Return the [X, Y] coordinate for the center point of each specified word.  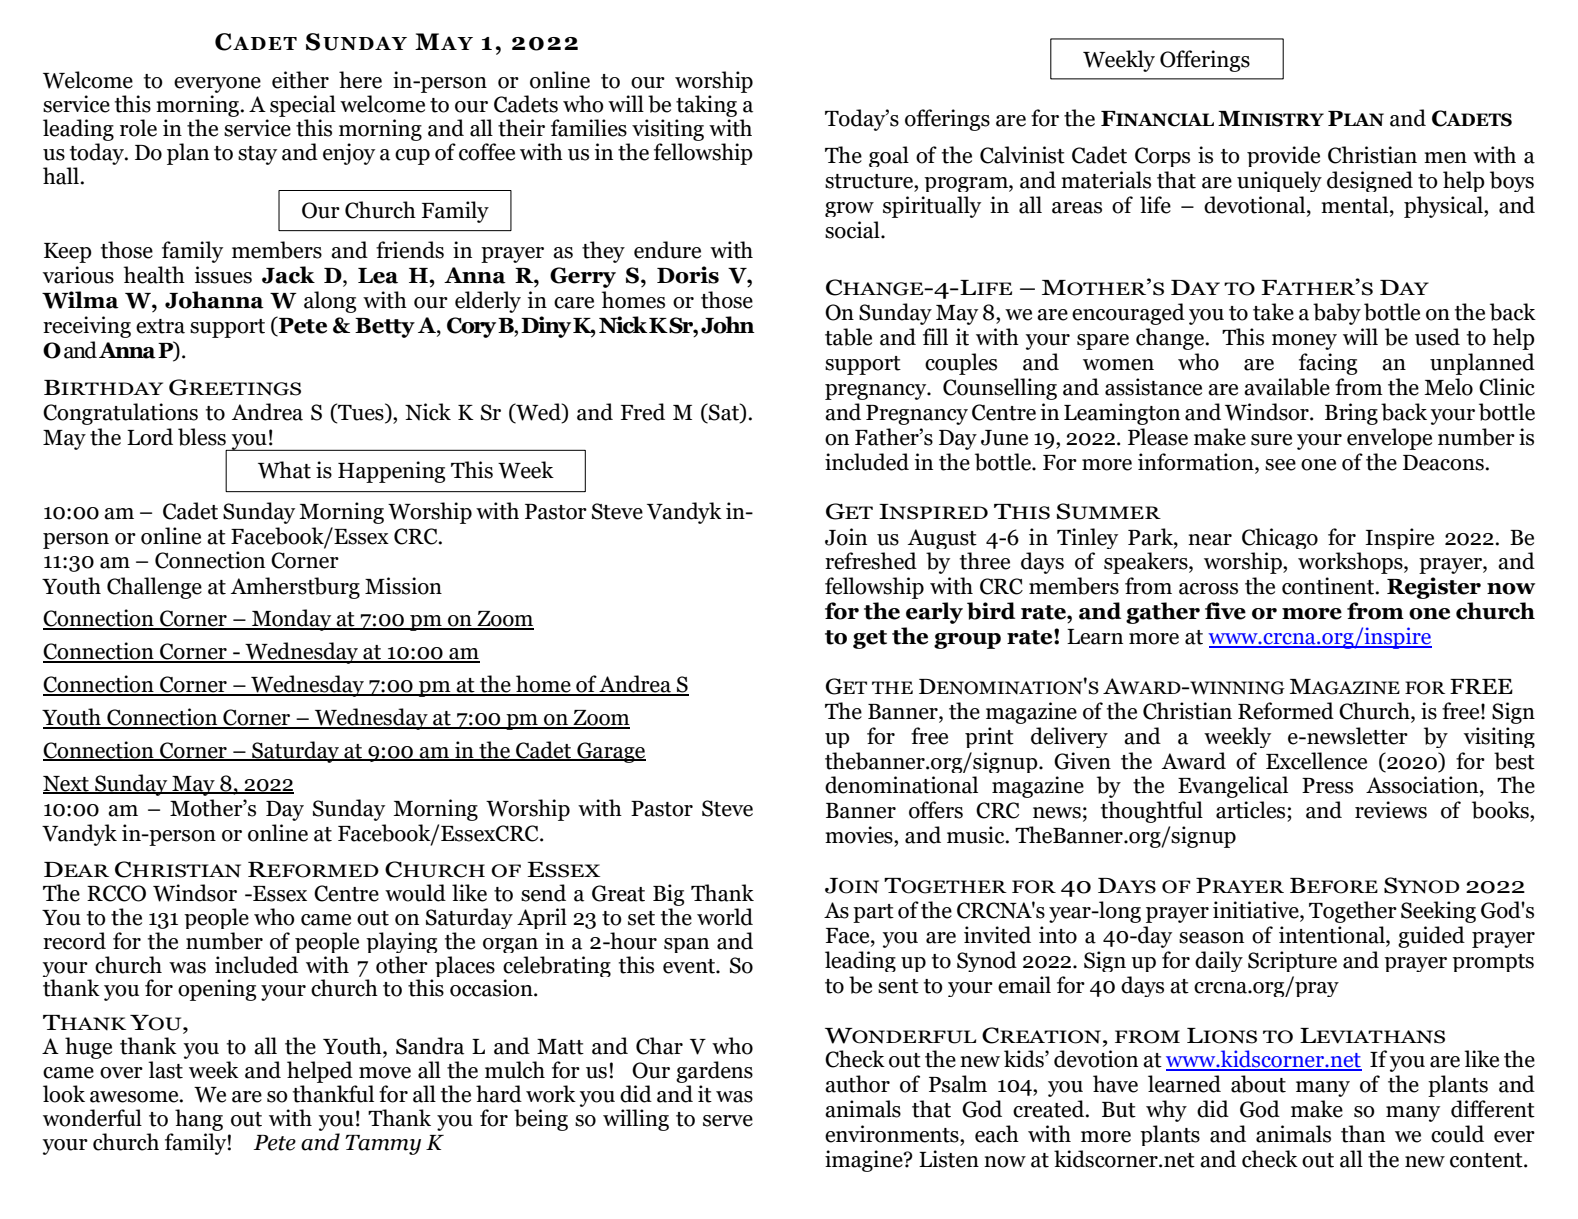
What [284, 470]
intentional [1333, 936]
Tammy [383, 1145]
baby [1337, 314]
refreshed [871, 561]
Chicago [1280, 538]
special [303, 107]
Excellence [1316, 761]
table [848, 337]
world [725, 917]
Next [67, 785]
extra [160, 326]
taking [706, 107]
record [74, 941]
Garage [610, 752]
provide [1283, 156]
